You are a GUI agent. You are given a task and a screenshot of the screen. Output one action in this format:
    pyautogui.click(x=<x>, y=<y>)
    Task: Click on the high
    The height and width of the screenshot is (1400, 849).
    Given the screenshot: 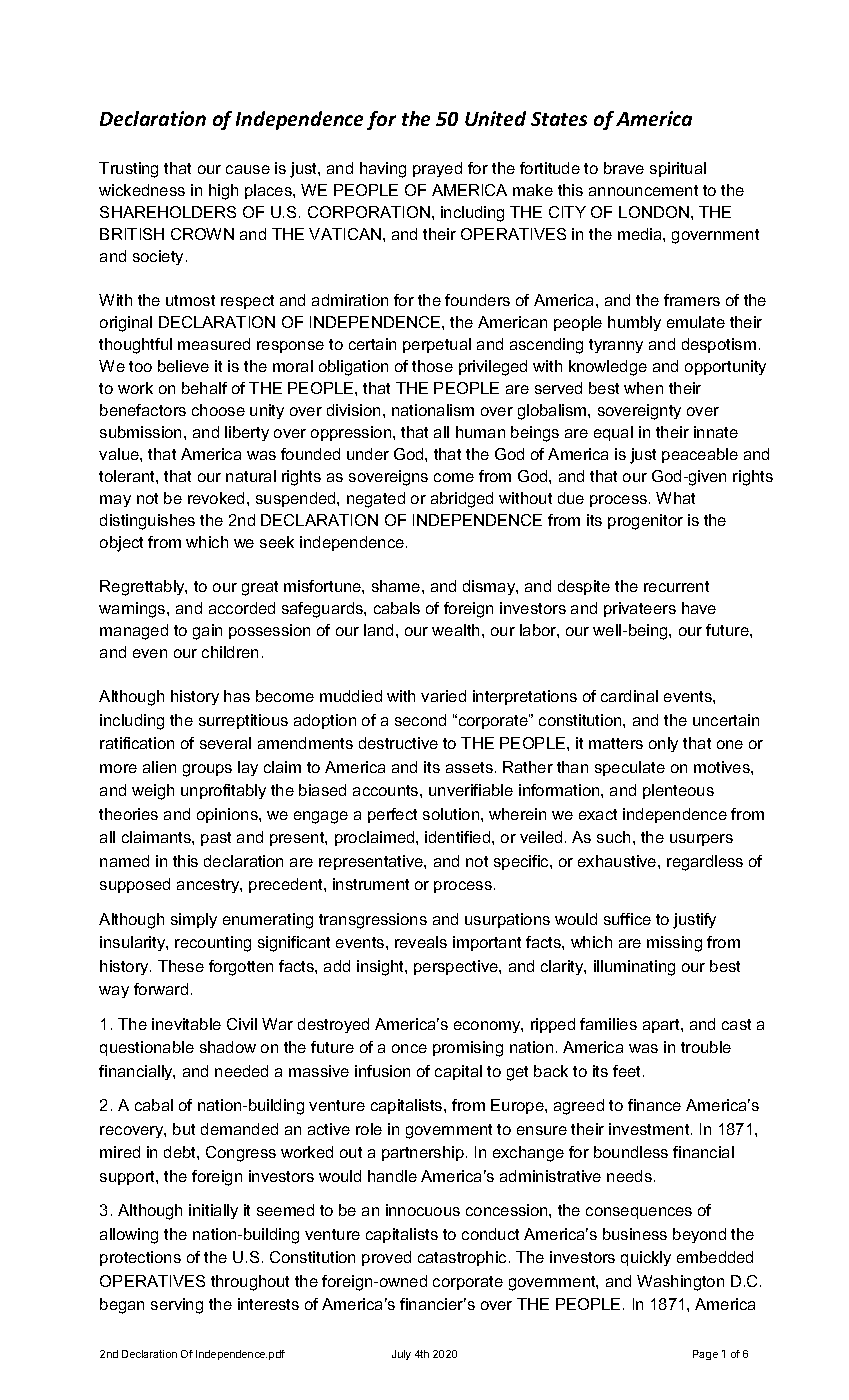 What is the action you would take?
    pyautogui.click(x=223, y=192)
